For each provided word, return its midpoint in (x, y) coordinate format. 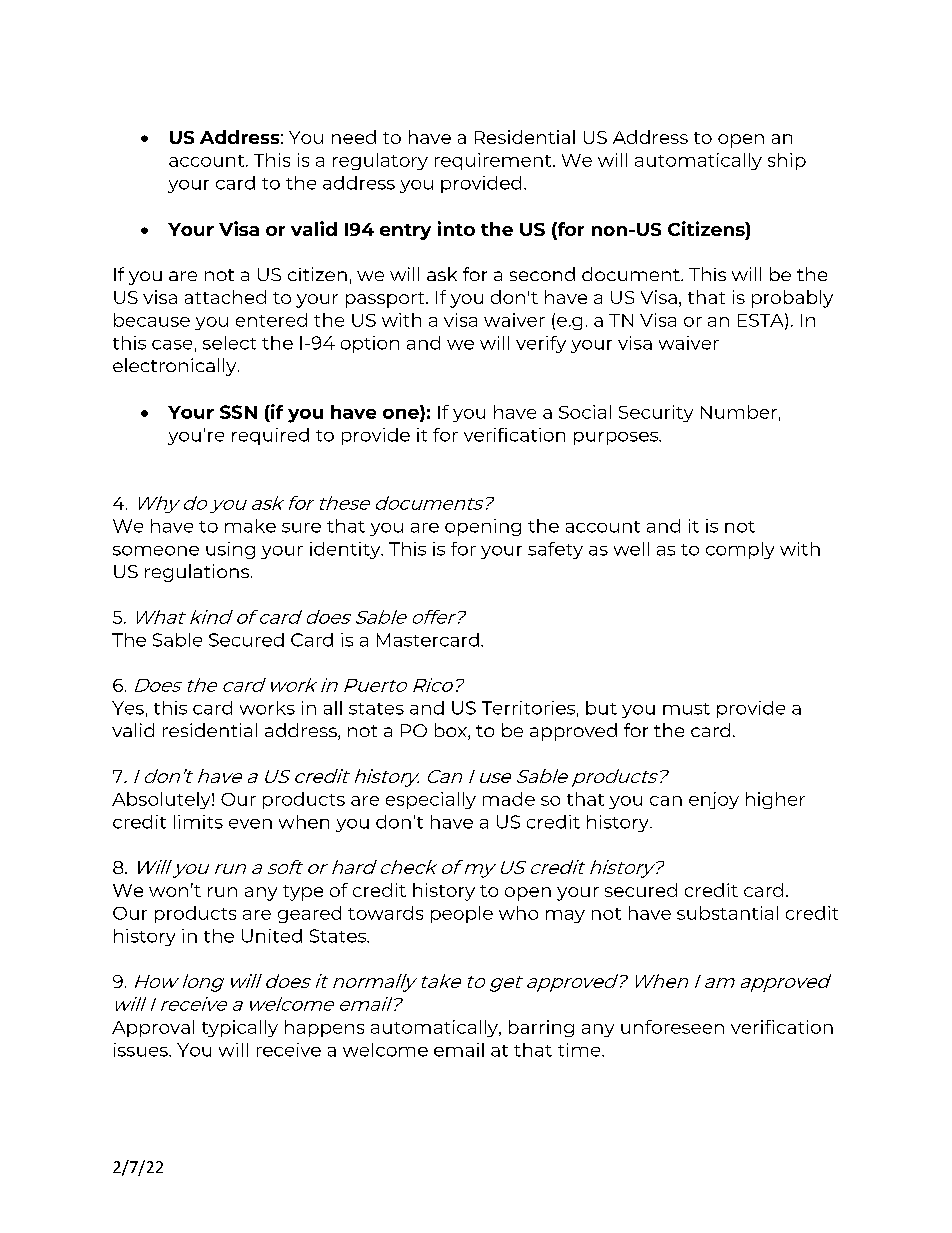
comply (740, 550)
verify (541, 344)
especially (431, 800)
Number (739, 412)
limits (198, 822)
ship (787, 161)
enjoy (714, 800)
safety (555, 550)
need (354, 137)
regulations (197, 573)
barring (541, 1028)
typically (240, 1028)
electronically (176, 367)
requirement (494, 161)
